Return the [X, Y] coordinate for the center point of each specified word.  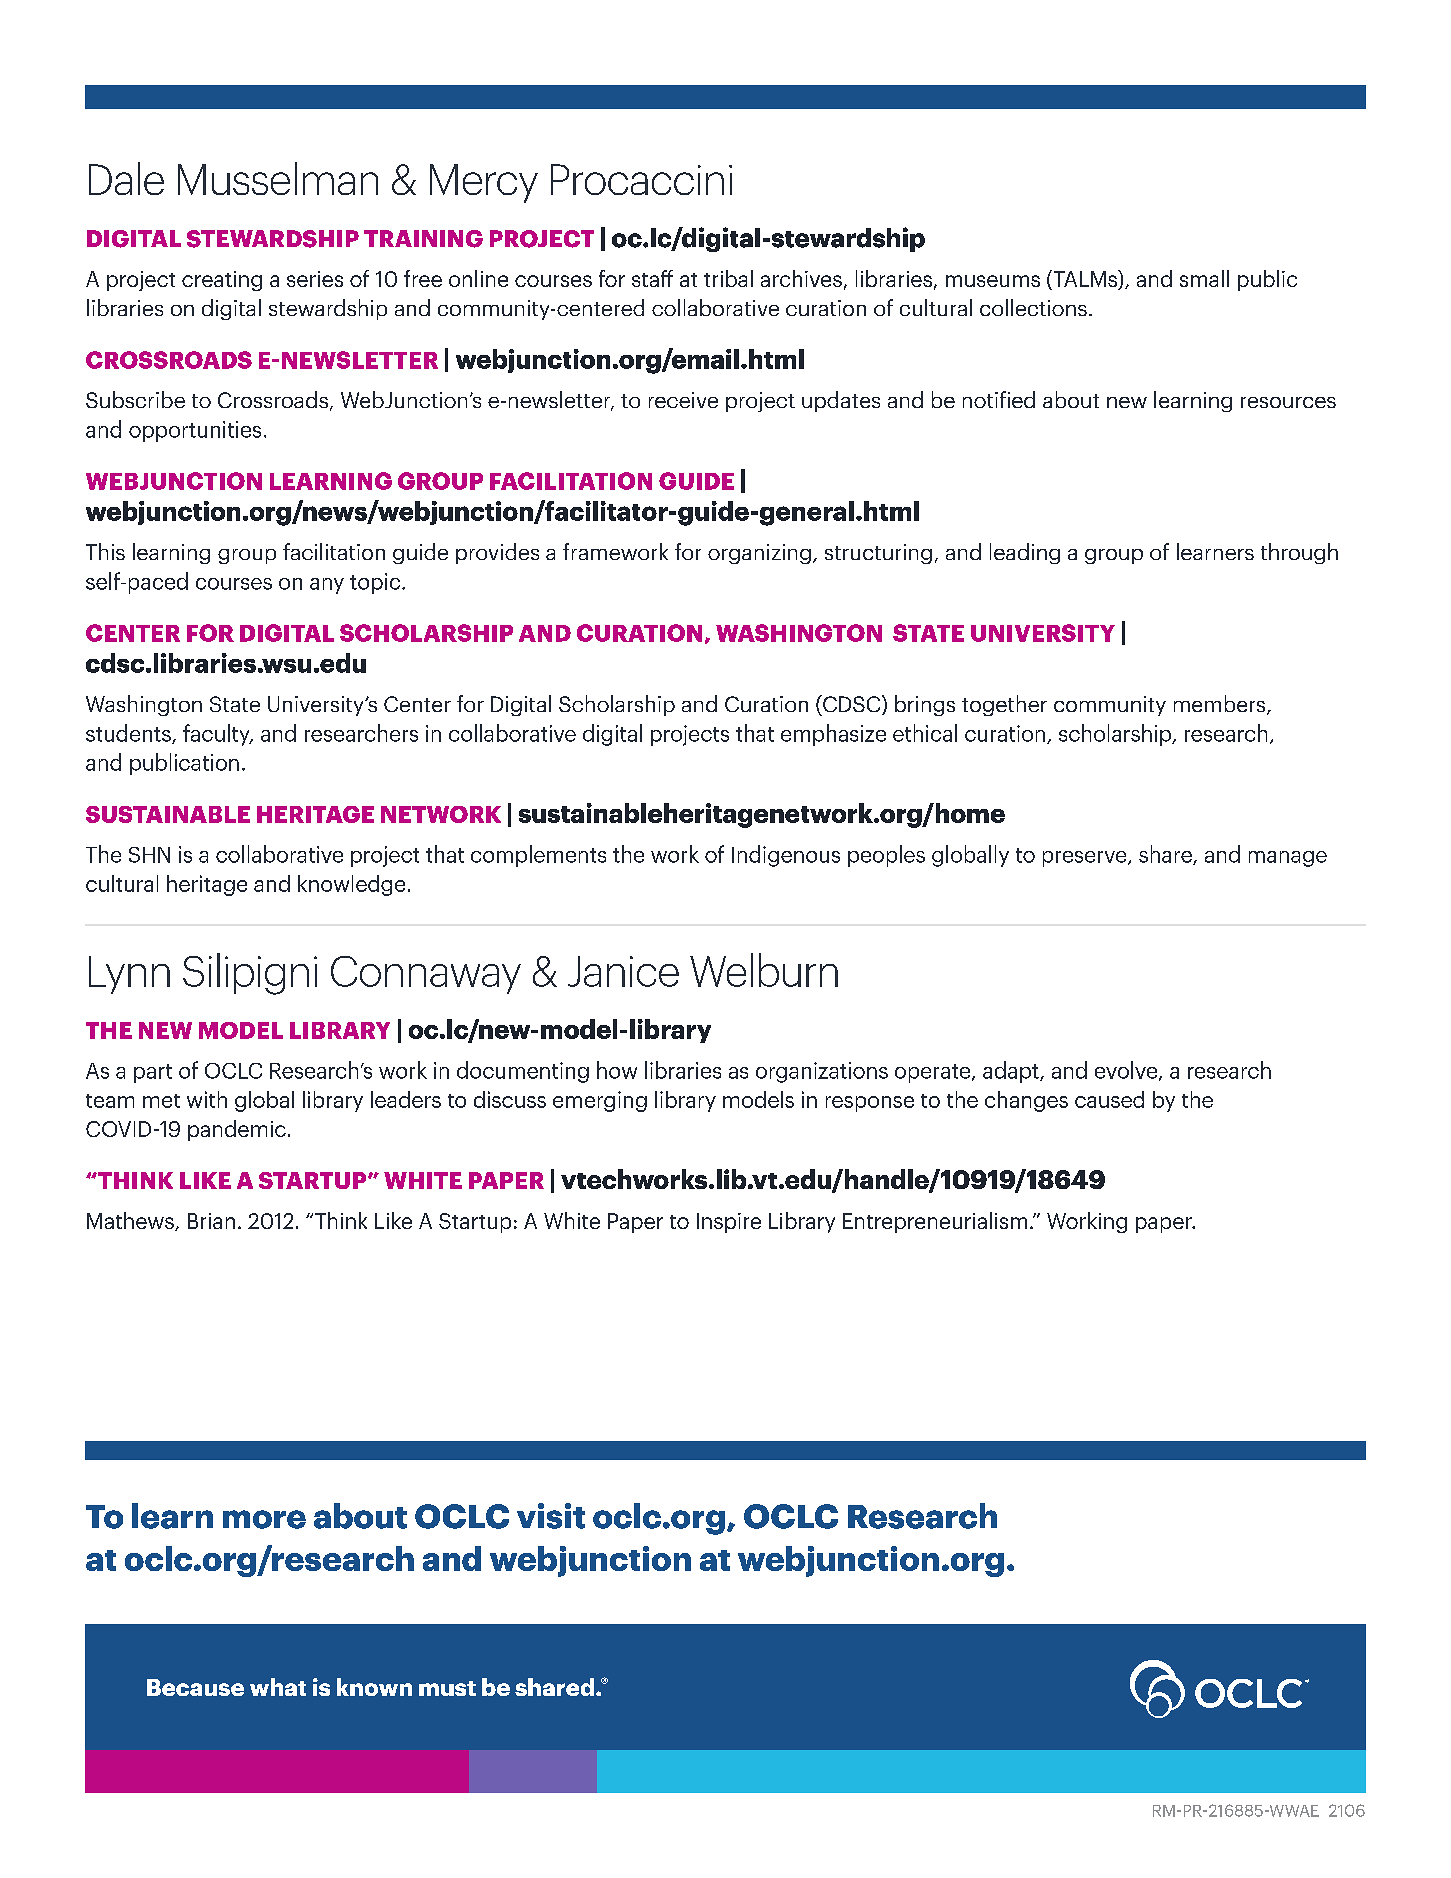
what [278, 1687]
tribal [728, 278]
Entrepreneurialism [935, 1222]
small [1204, 278]
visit [551, 1516]
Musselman [278, 178]
